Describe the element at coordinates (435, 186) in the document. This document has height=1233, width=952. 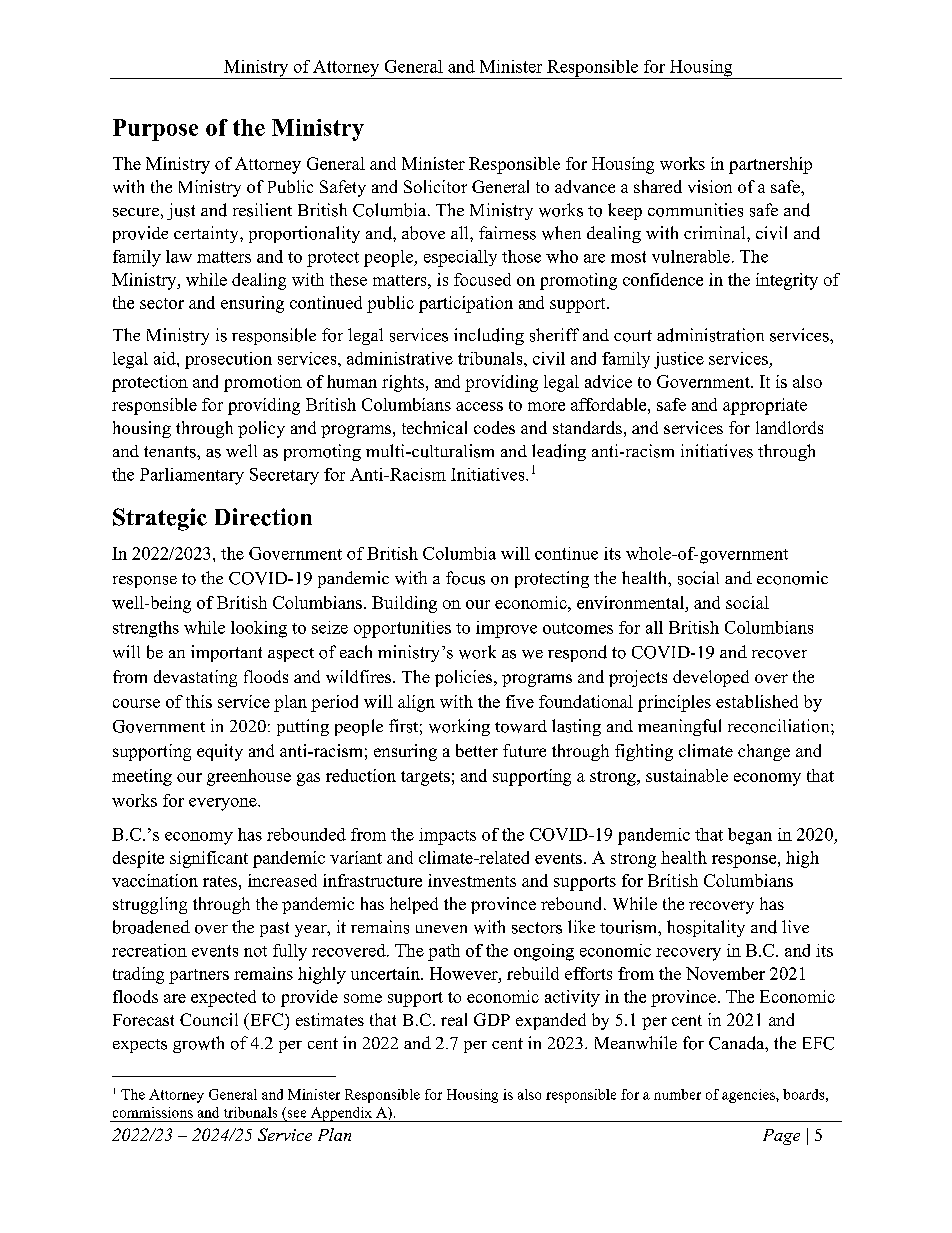
I see `Solicitor` at that location.
